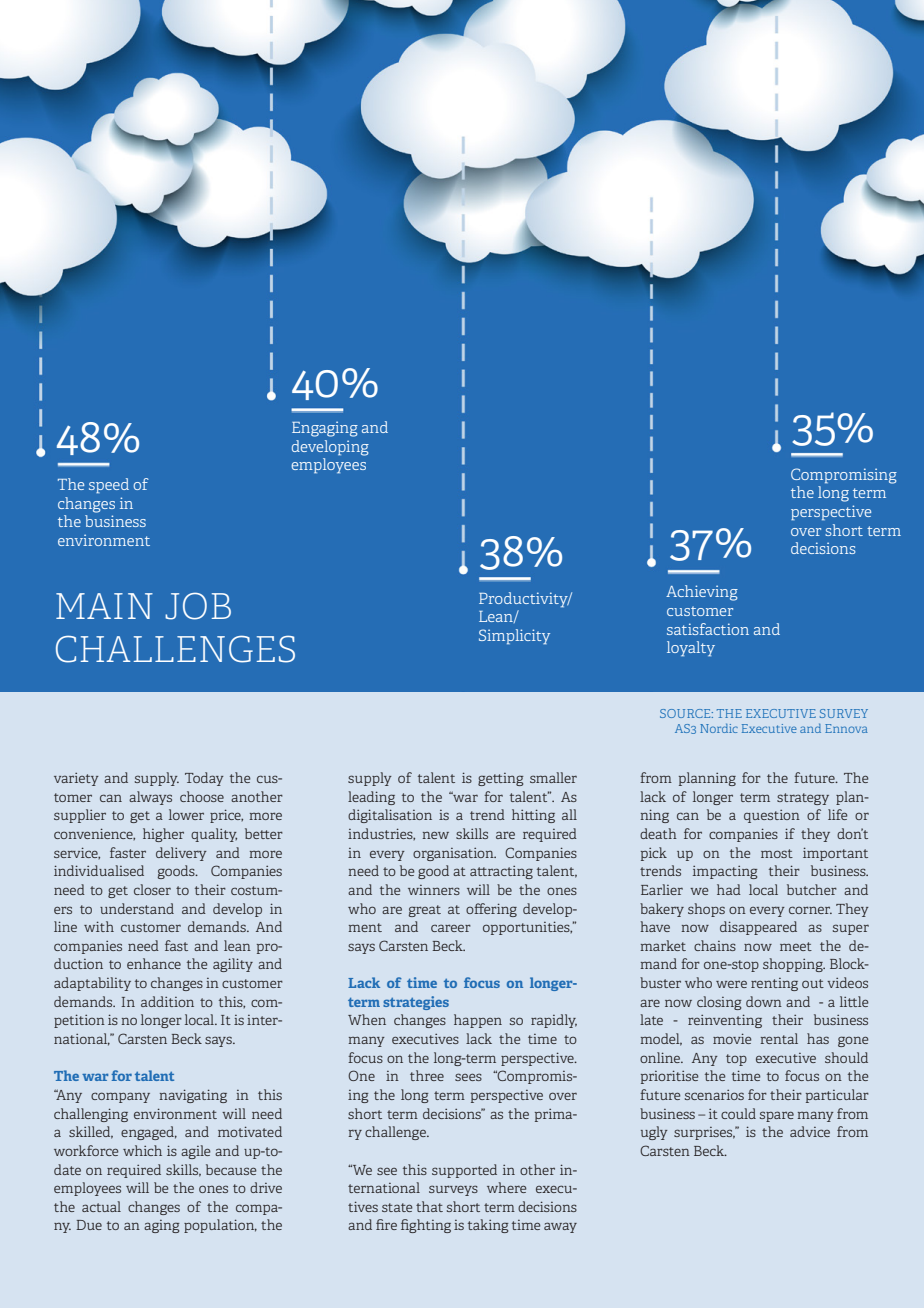 The image size is (924, 1308). I want to click on career, so click(451, 928).
